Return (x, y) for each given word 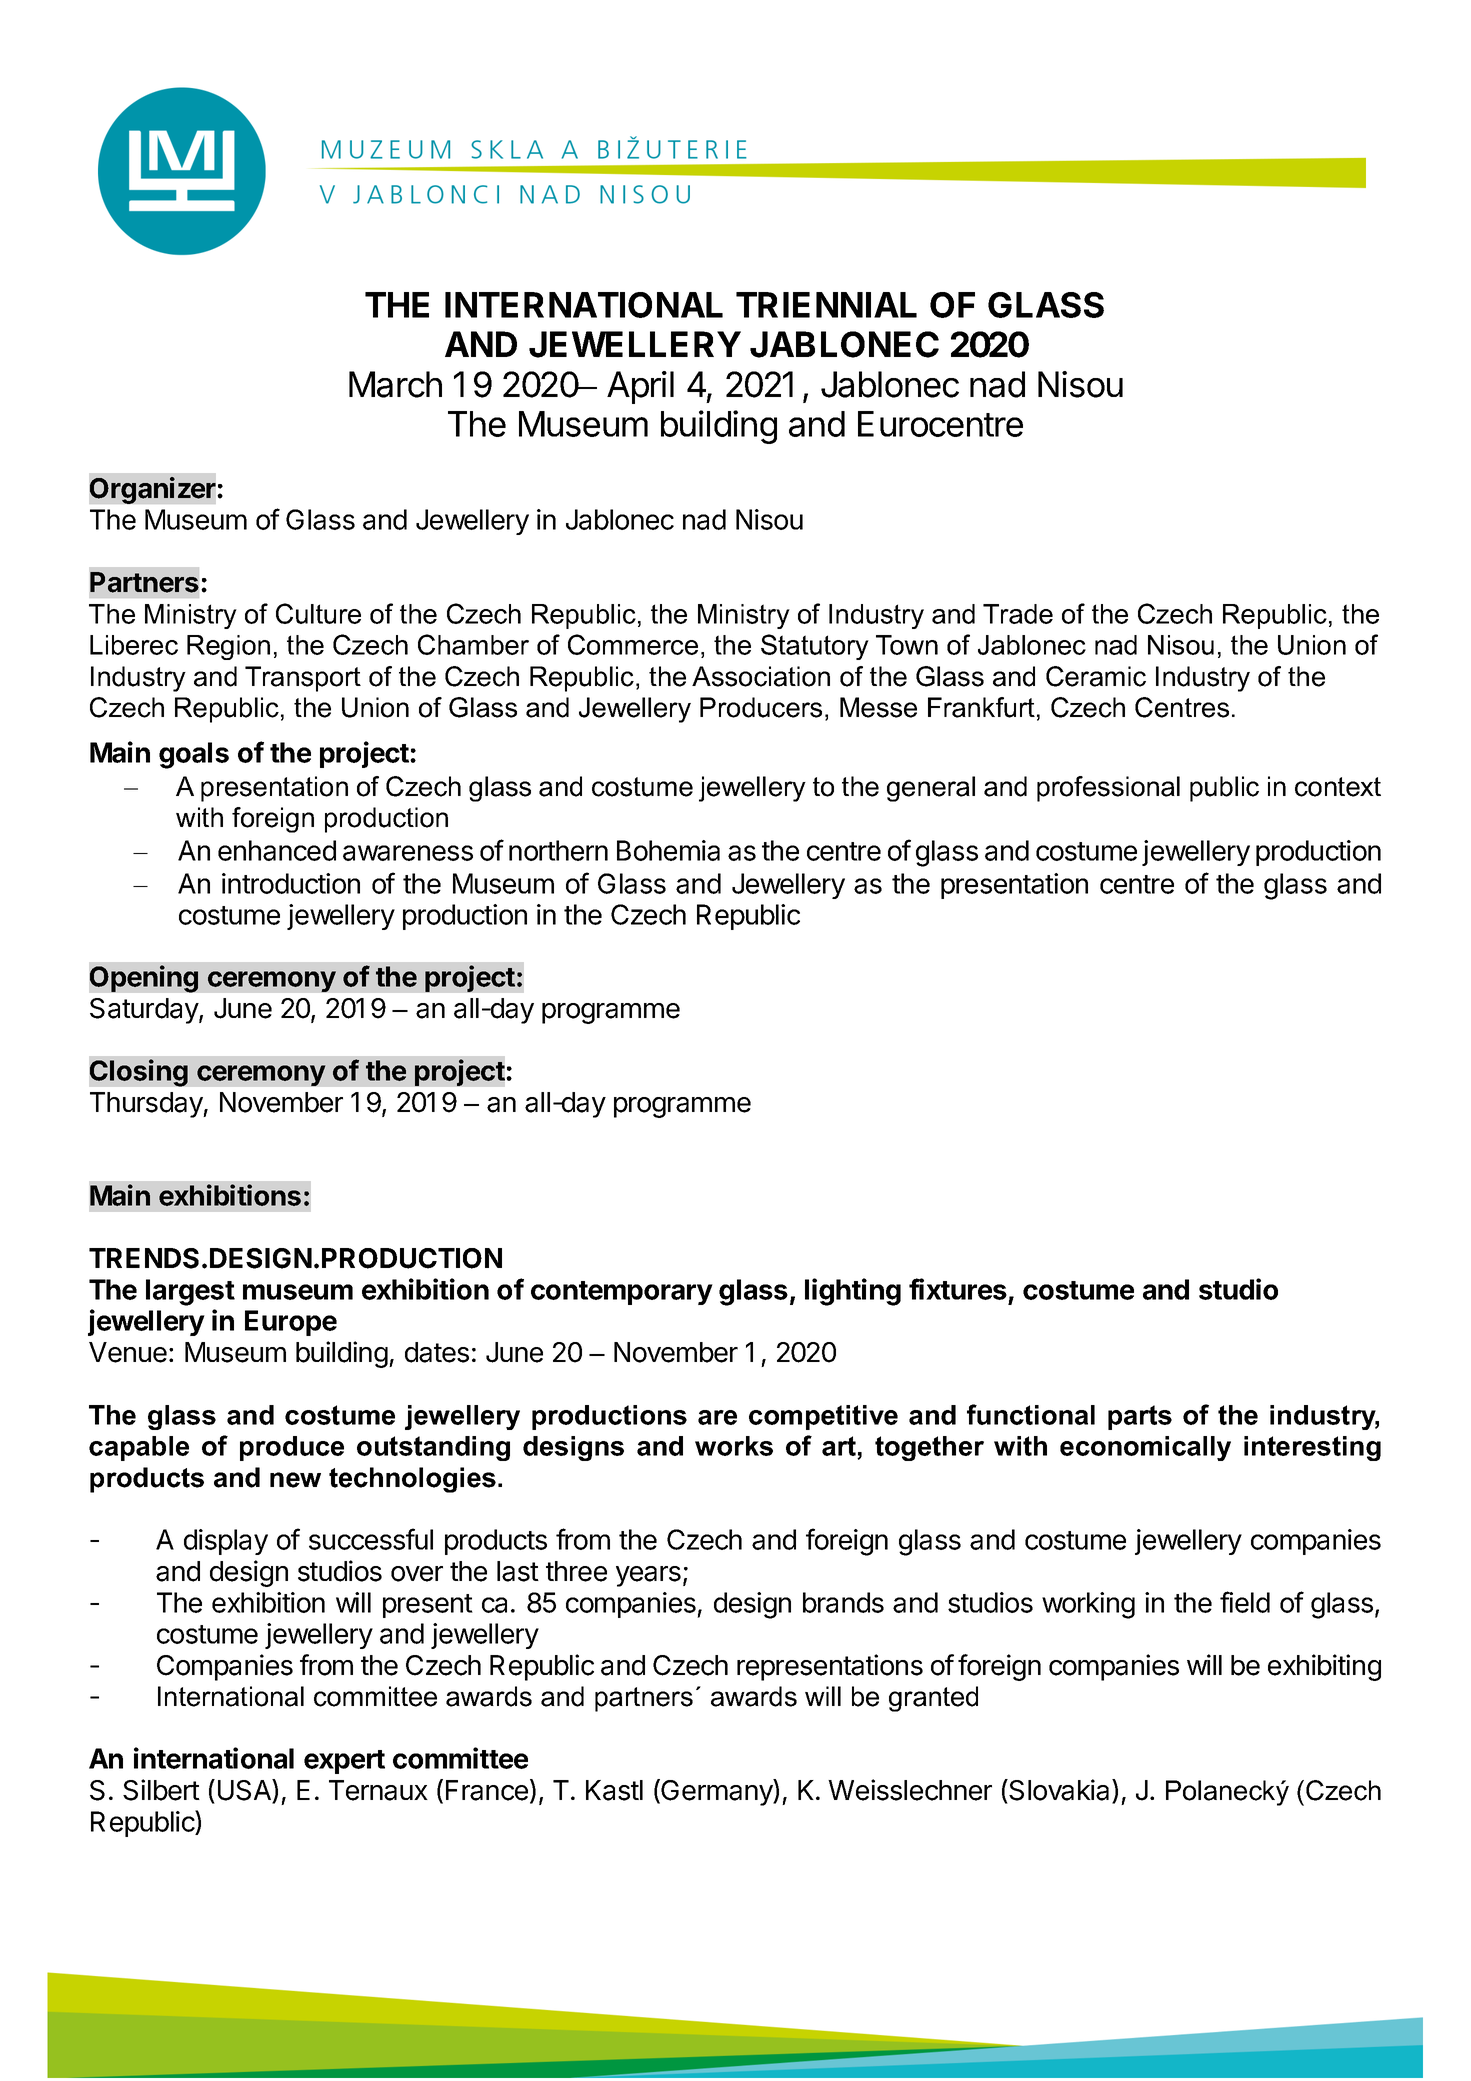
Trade (1018, 614)
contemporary (622, 1293)
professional (1108, 789)
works (734, 1446)
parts (1140, 1417)
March (395, 384)
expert (344, 1762)
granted (933, 1699)
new (295, 1480)
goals (194, 755)
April (640, 387)
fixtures (958, 1289)
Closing (138, 1073)
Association (761, 676)
